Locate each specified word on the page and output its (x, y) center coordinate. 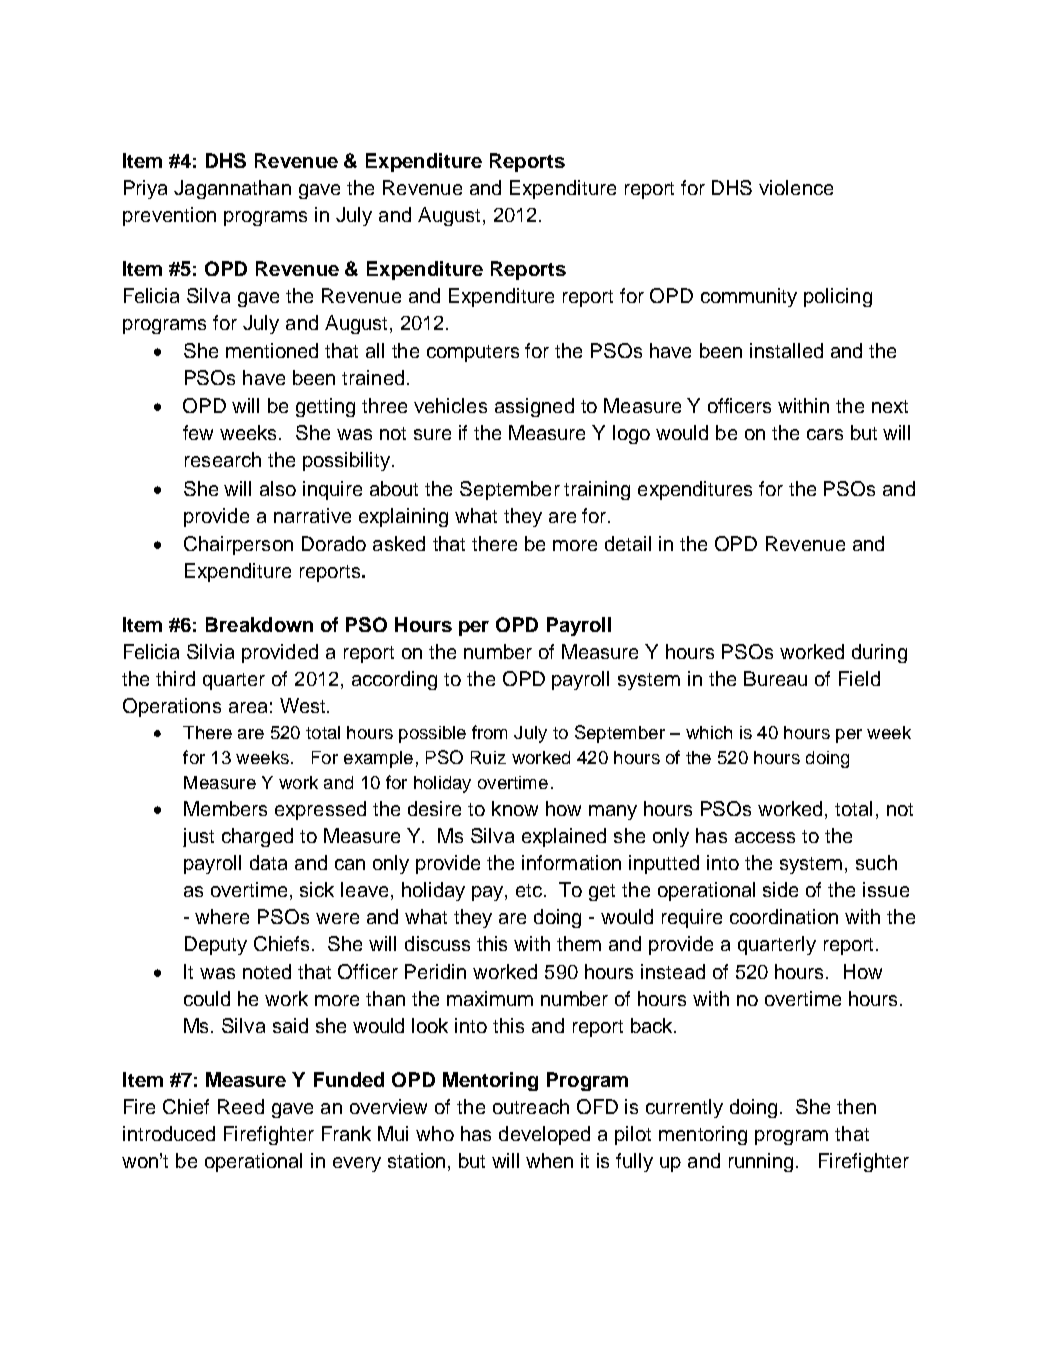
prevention (169, 216)
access (765, 837)
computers (473, 353)
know (515, 808)
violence (796, 187)
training (597, 490)
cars (825, 434)
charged (257, 837)
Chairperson (238, 545)
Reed (241, 1106)
